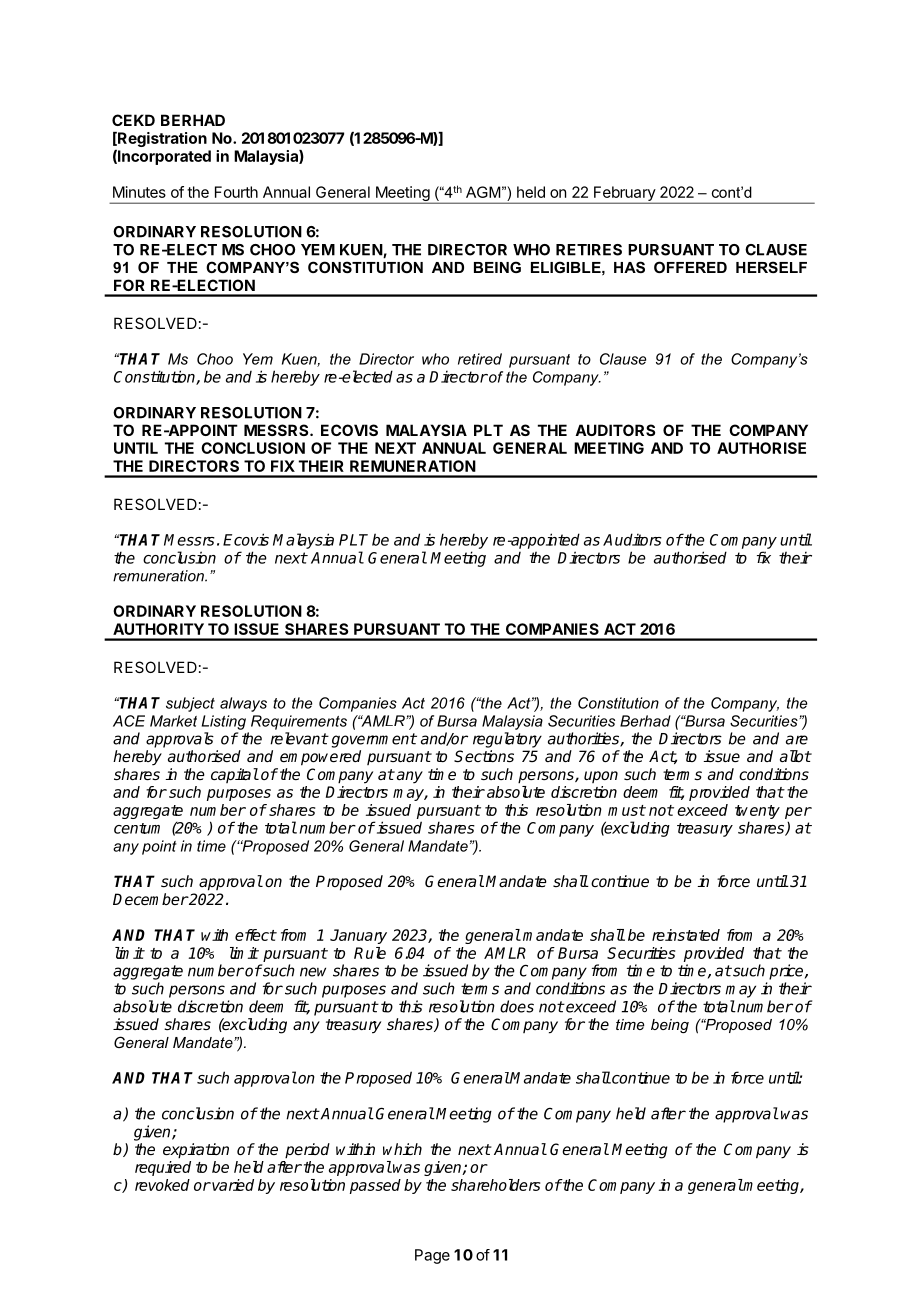  I want to click on varied, so click(232, 1185).
